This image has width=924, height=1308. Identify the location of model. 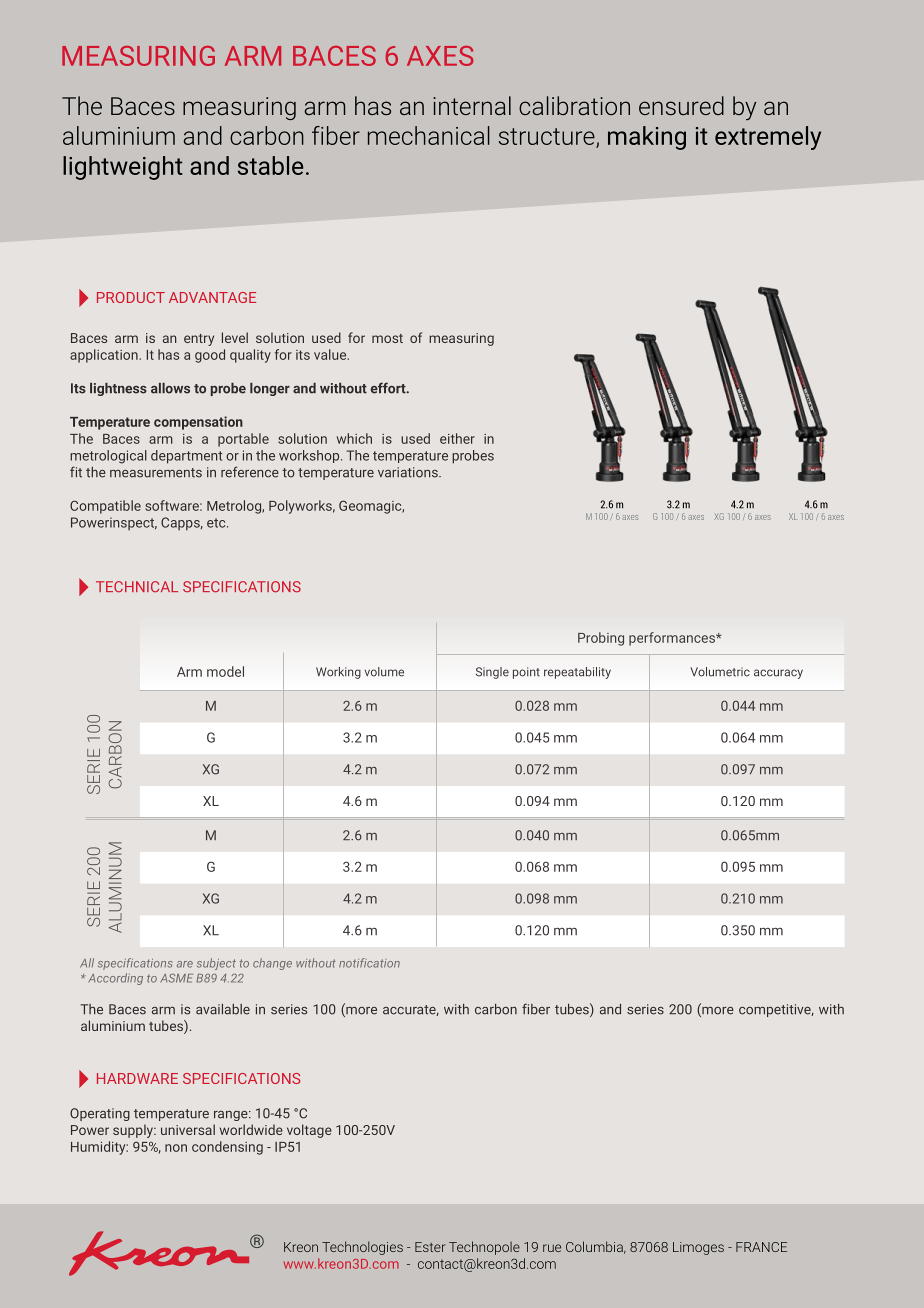
(225, 671).
